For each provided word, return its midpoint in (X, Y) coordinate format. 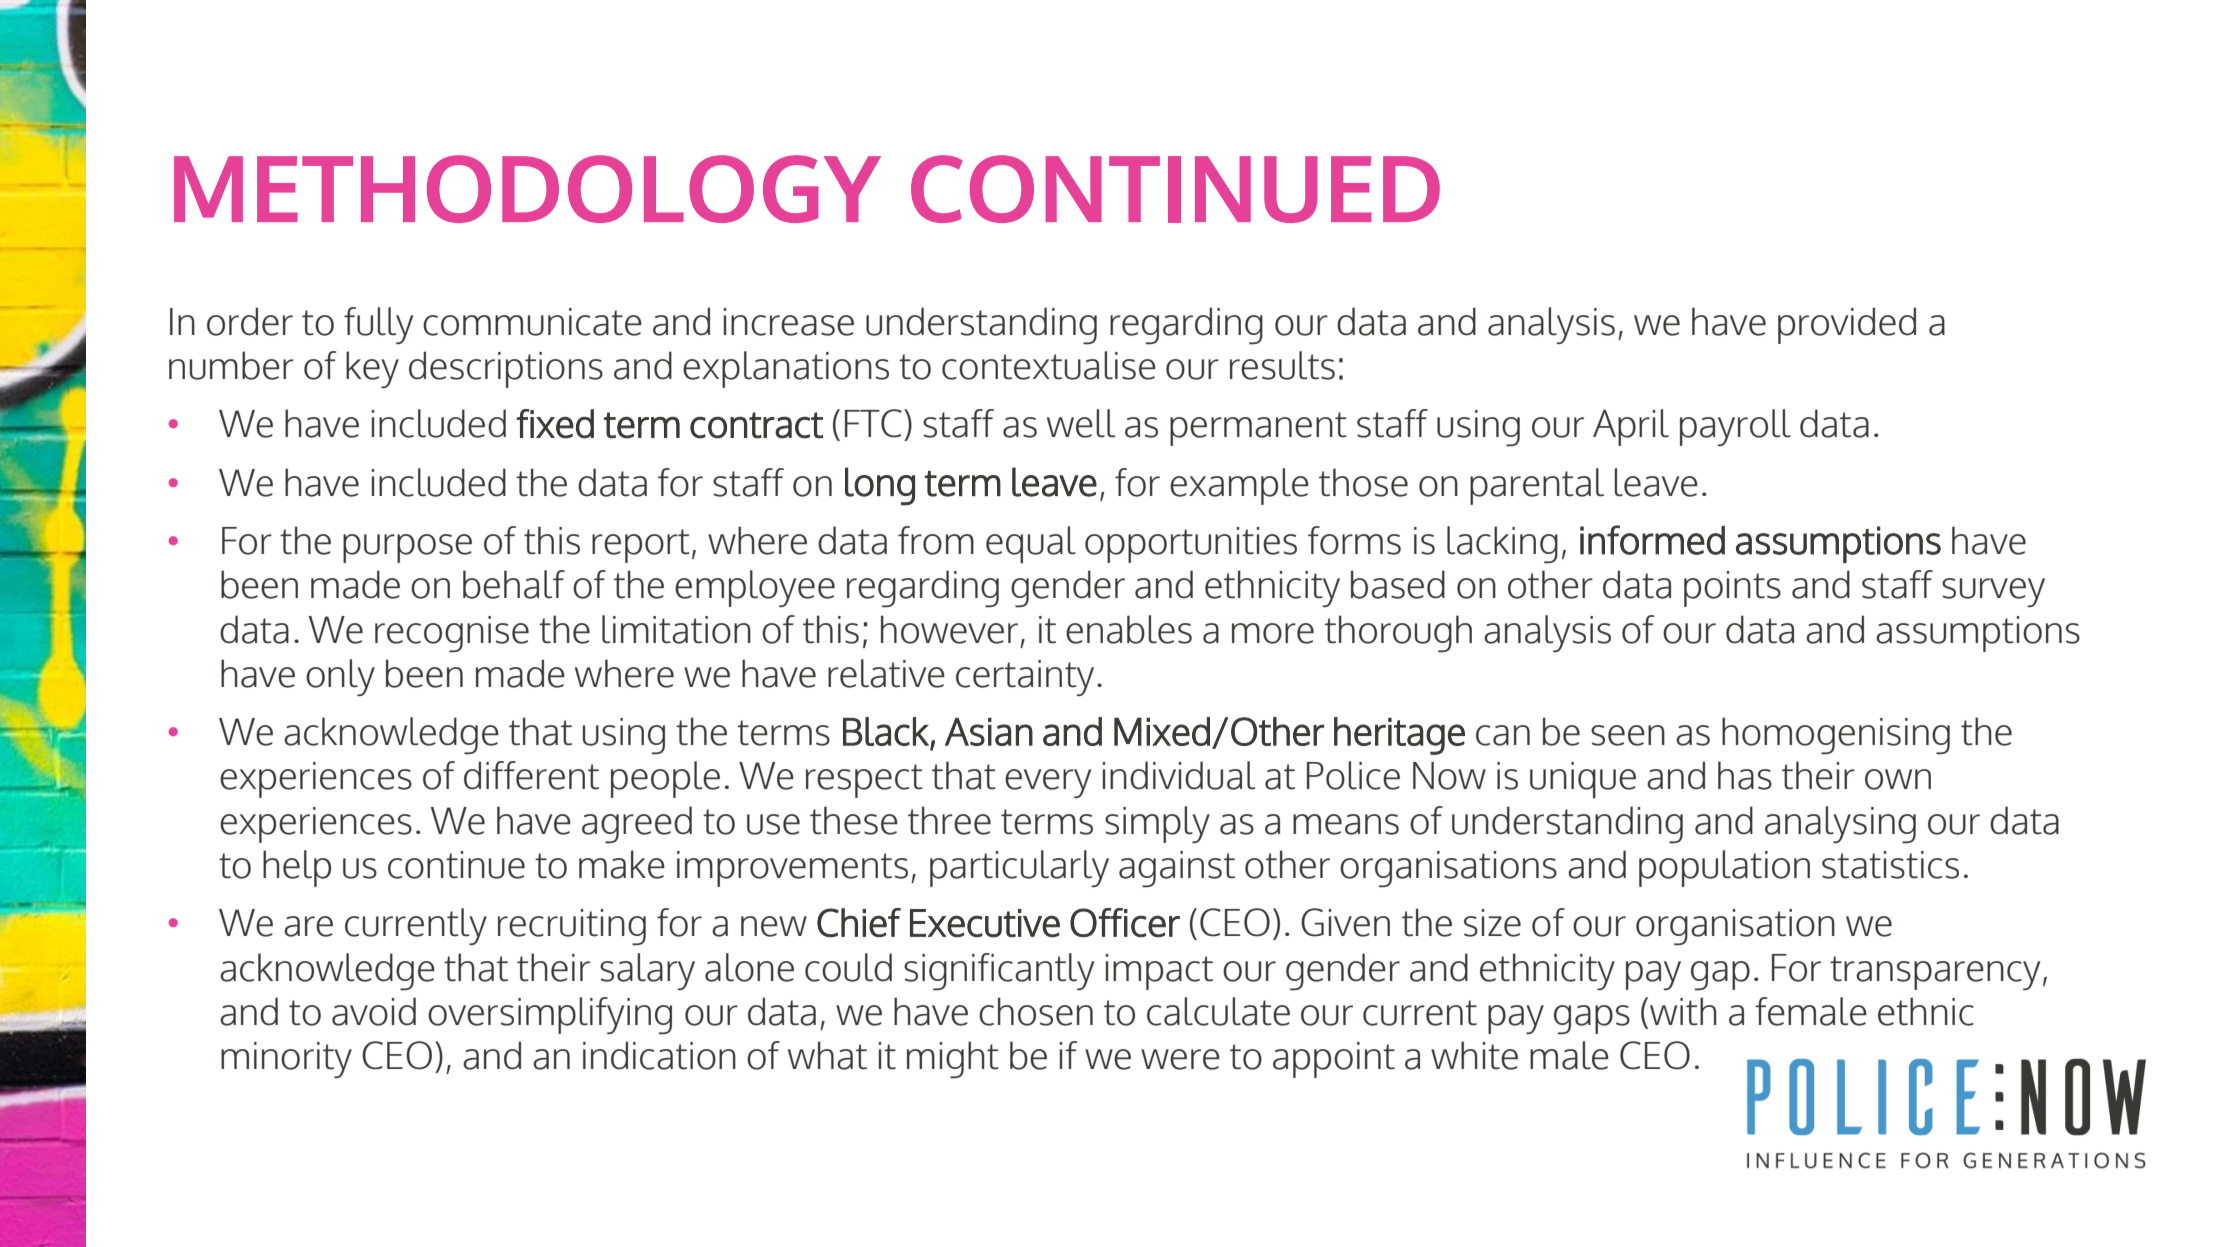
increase (789, 322)
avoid (374, 1011)
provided (1847, 325)
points (1732, 589)
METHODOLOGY (527, 189)
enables (1129, 629)
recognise (452, 634)
